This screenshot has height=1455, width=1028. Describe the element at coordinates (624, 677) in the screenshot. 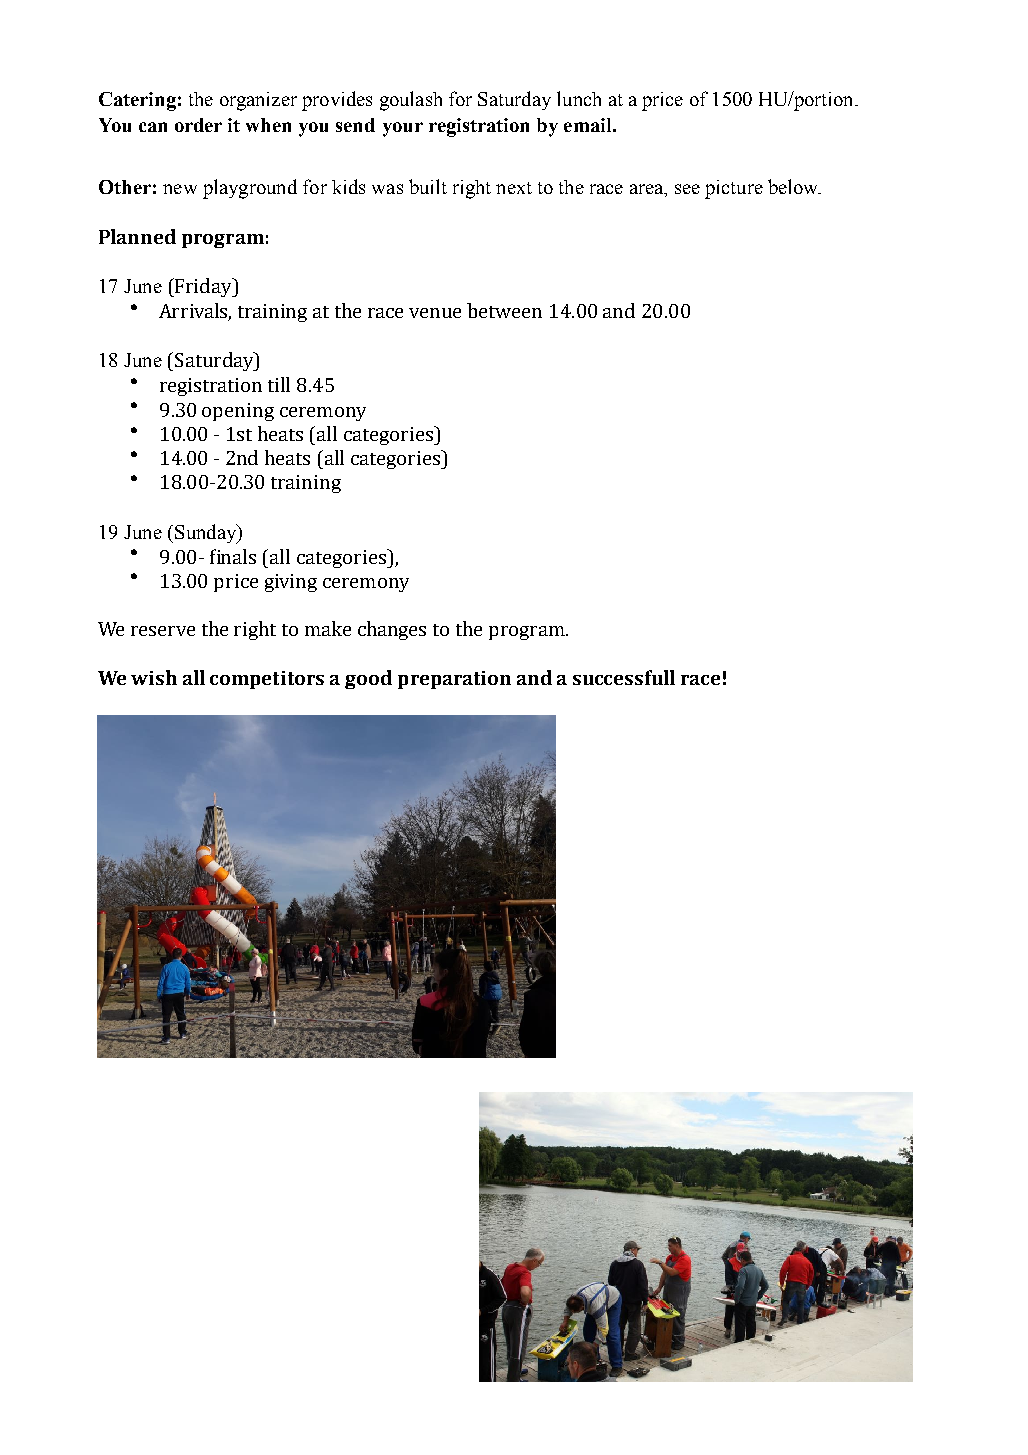

I see `successfull` at that location.
